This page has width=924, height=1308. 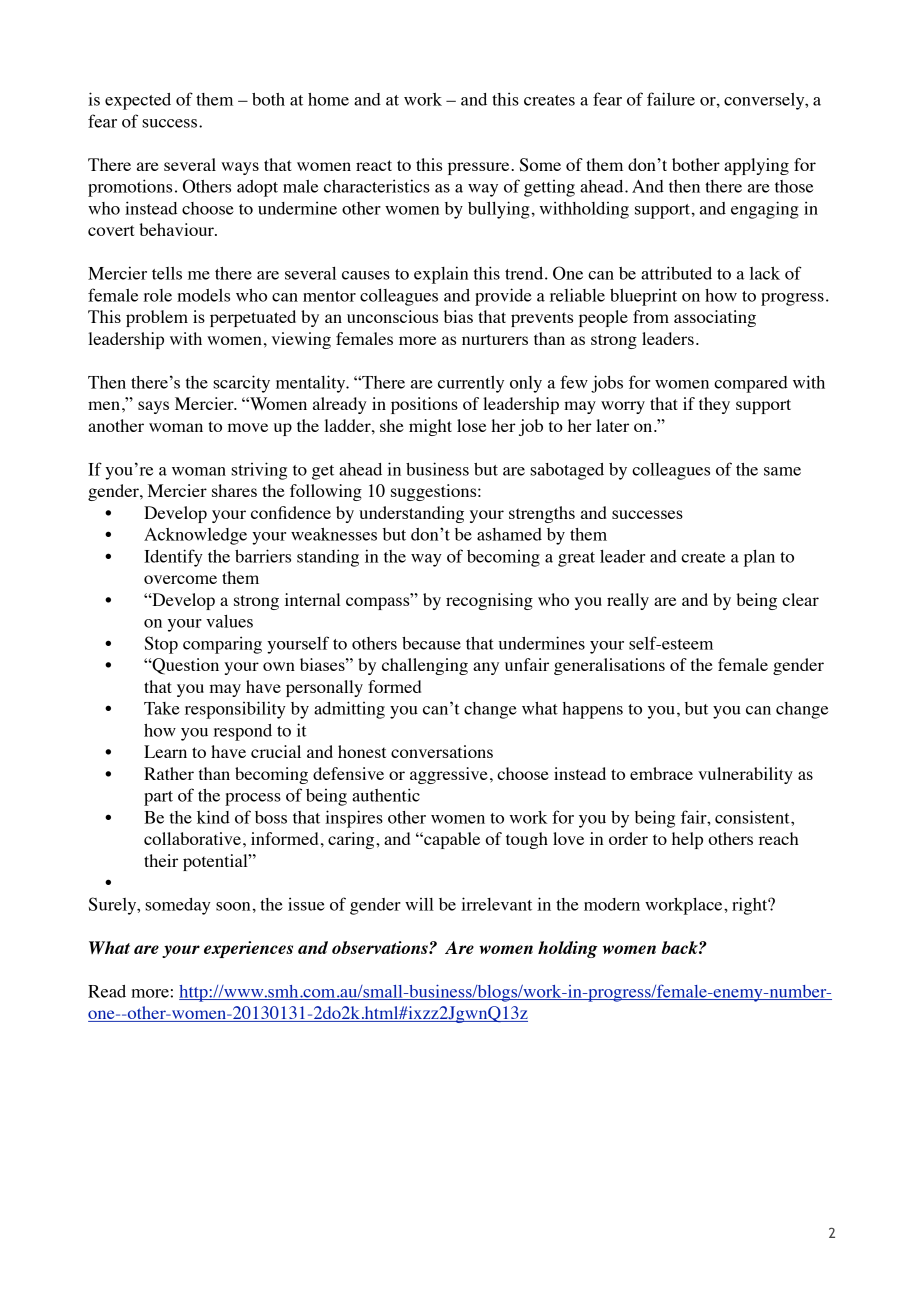 I want to click on pressure, so click(x=480, y=168).
